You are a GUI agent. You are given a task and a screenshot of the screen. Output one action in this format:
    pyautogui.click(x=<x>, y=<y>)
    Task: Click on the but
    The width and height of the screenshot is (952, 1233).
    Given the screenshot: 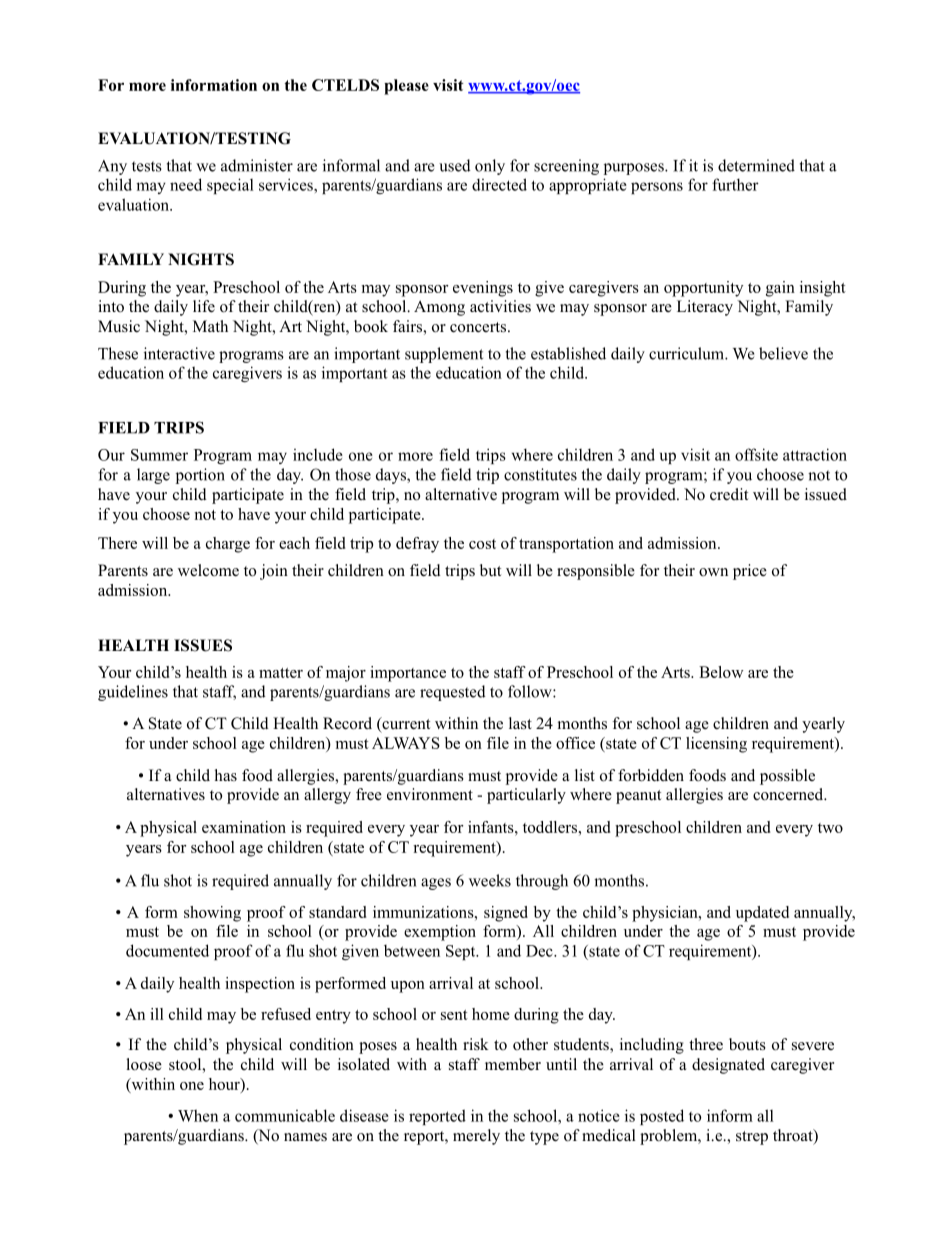 What is the action you would take?
    pyautogui.click(x=490, y=570)
